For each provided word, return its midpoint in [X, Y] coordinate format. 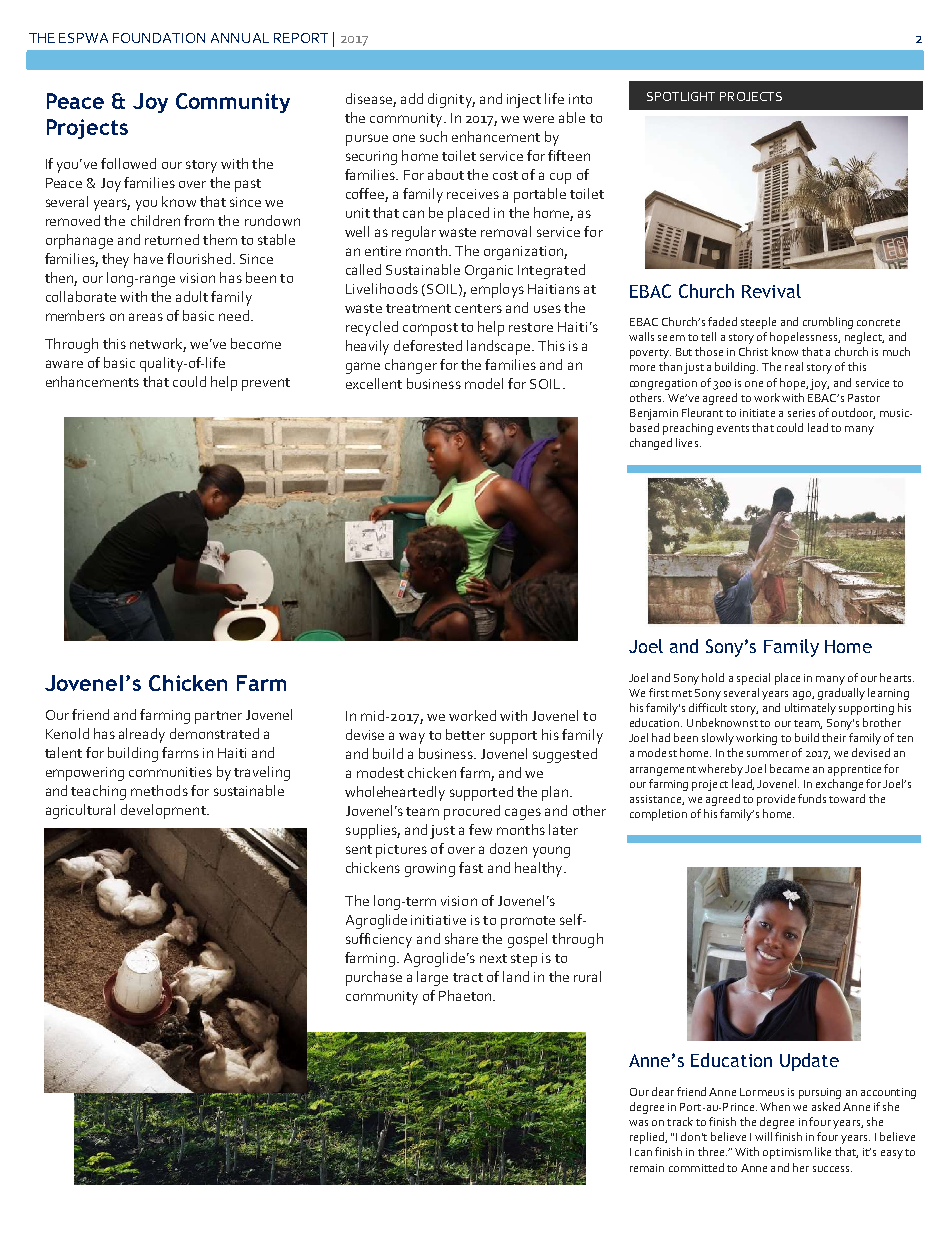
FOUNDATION [159, 38]
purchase [374, 978]
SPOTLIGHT [681, 96]
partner [218, 717]
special [753, 679]
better [465, 734]
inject [524, 101]
